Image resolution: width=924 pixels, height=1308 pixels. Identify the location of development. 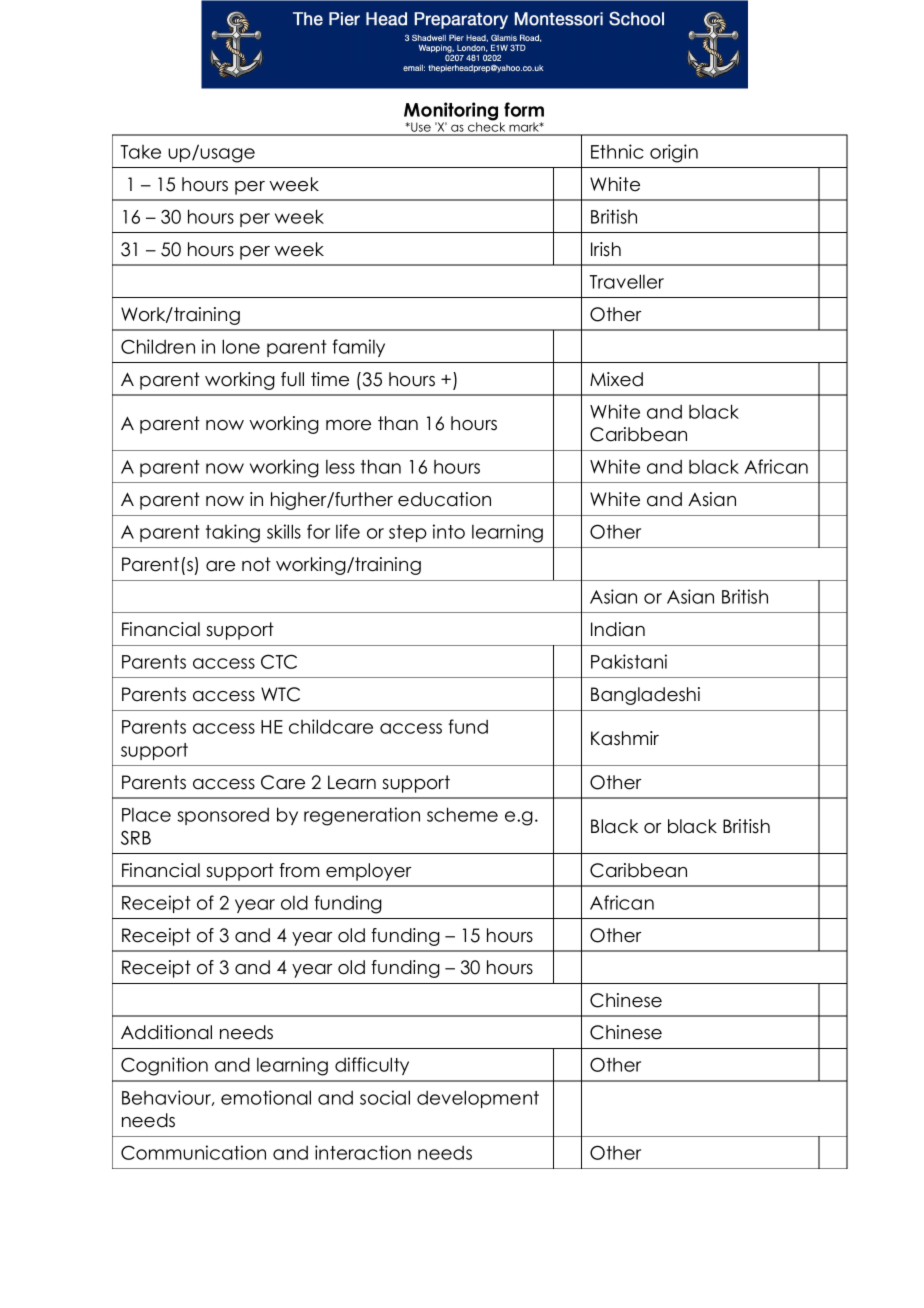
(478, 1099).
